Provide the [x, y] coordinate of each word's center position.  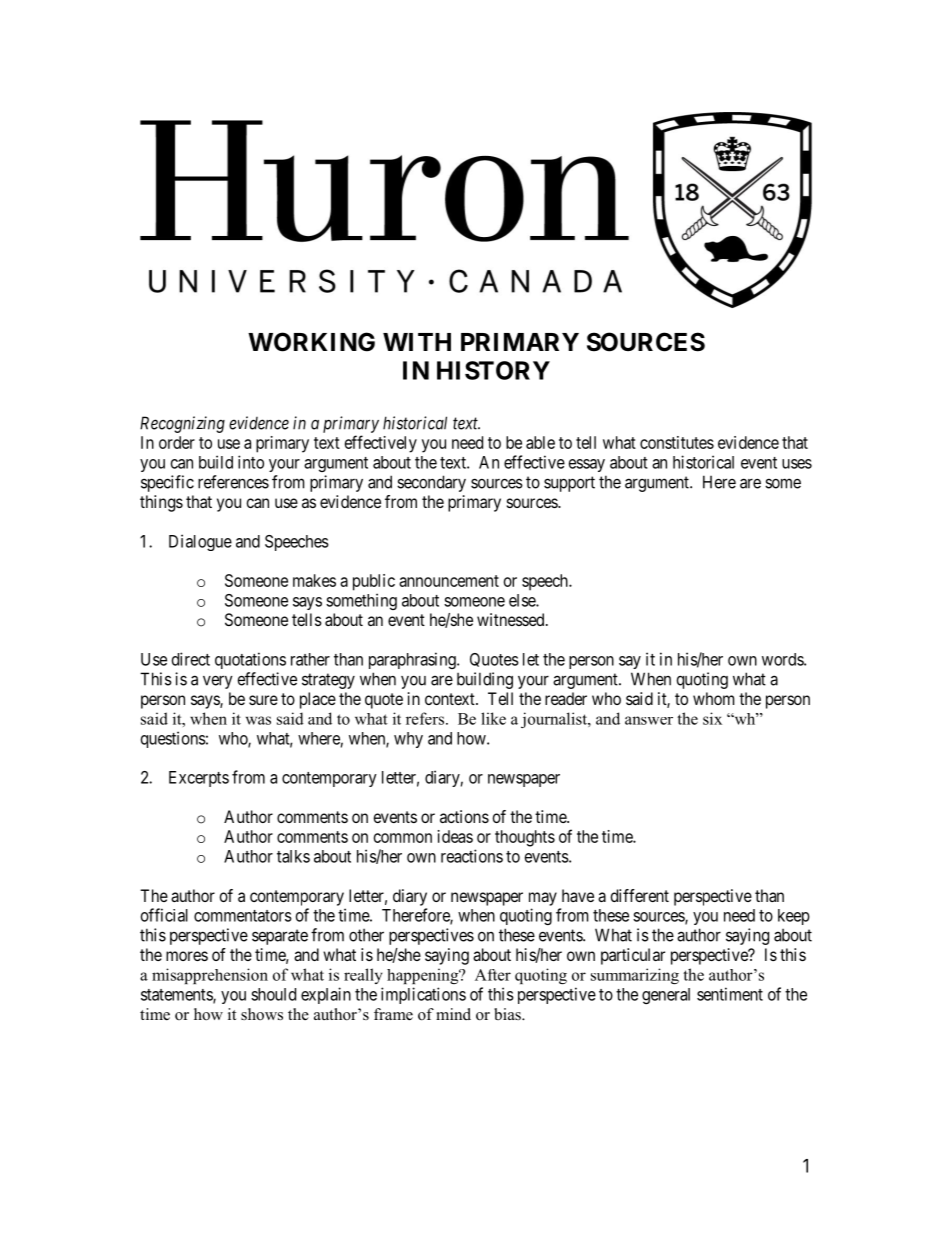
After [493, 975]
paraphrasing [413, 660]
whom [713, 698]
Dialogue [200, 542]
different [640, 895]
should [273, 994]
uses [797, 464]
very [218, 682]
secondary [431, 483]
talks [293, 856]
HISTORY [493, 370]
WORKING [311, 342]
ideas [455, 836]
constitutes [677, 442]
